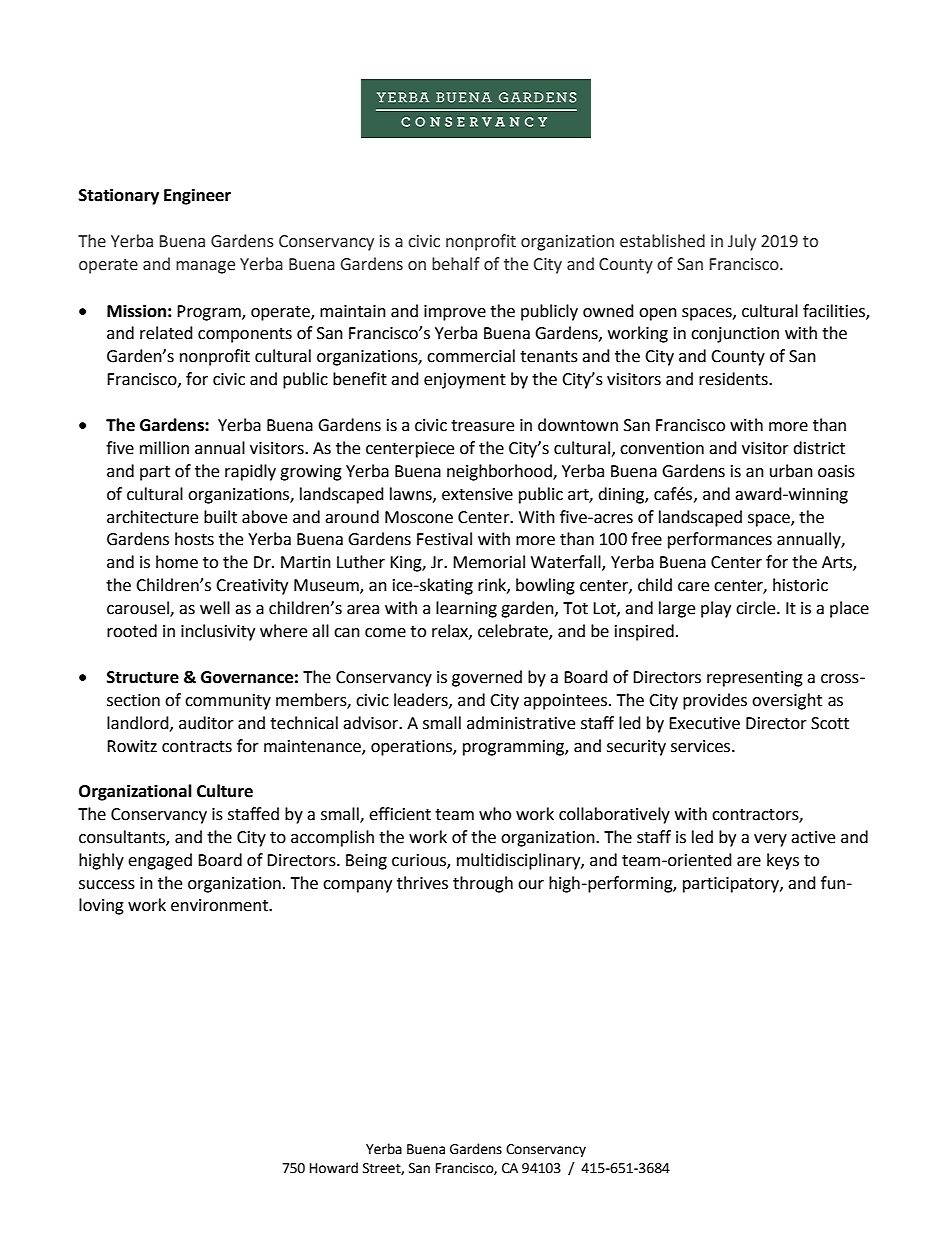  What do you see at coordinates (483, 884) in the screenshot?
I see `through` at bounding box center [483, 884].
